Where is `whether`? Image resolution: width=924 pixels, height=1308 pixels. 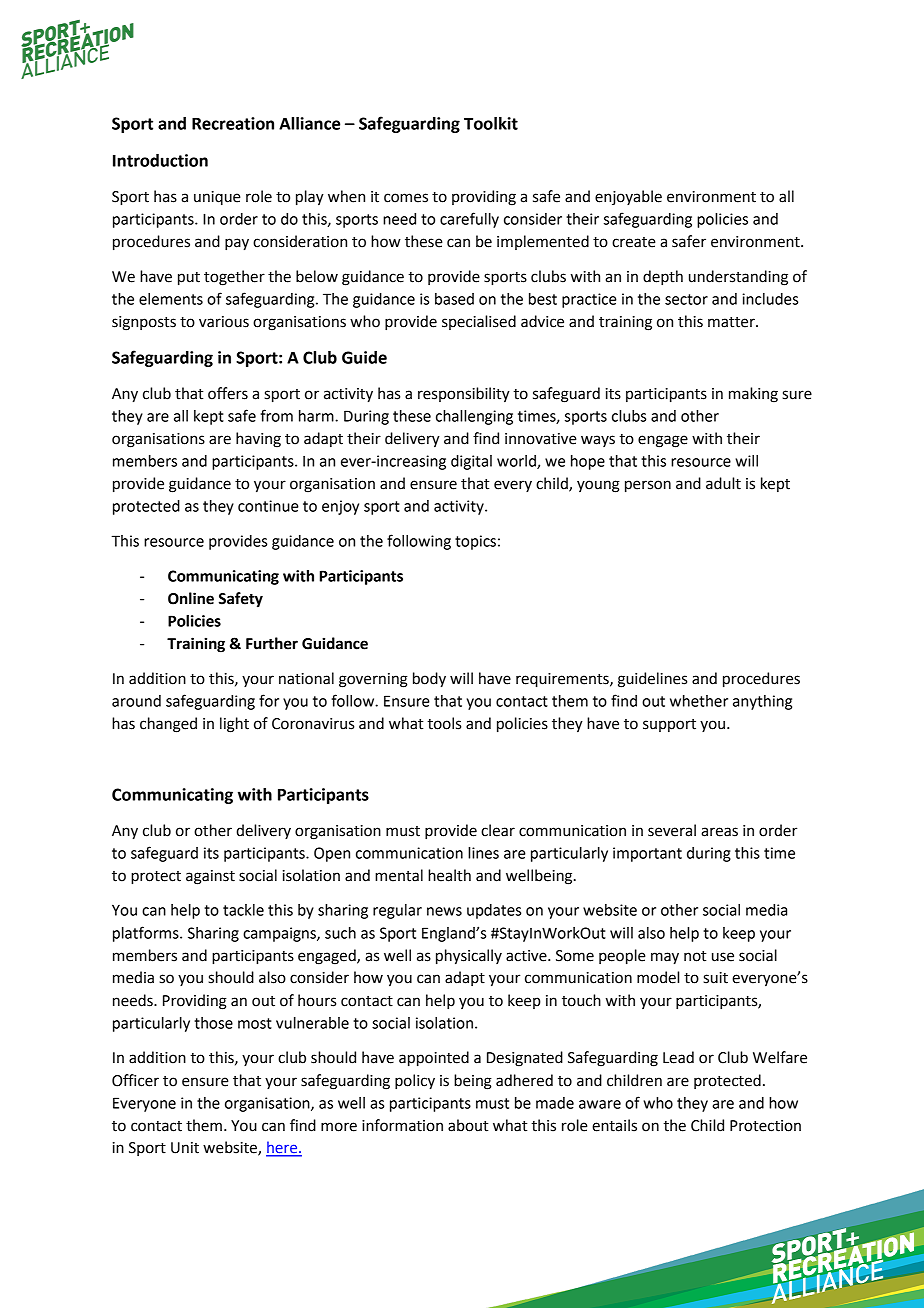
whether is located at coordinates (699, 701).
